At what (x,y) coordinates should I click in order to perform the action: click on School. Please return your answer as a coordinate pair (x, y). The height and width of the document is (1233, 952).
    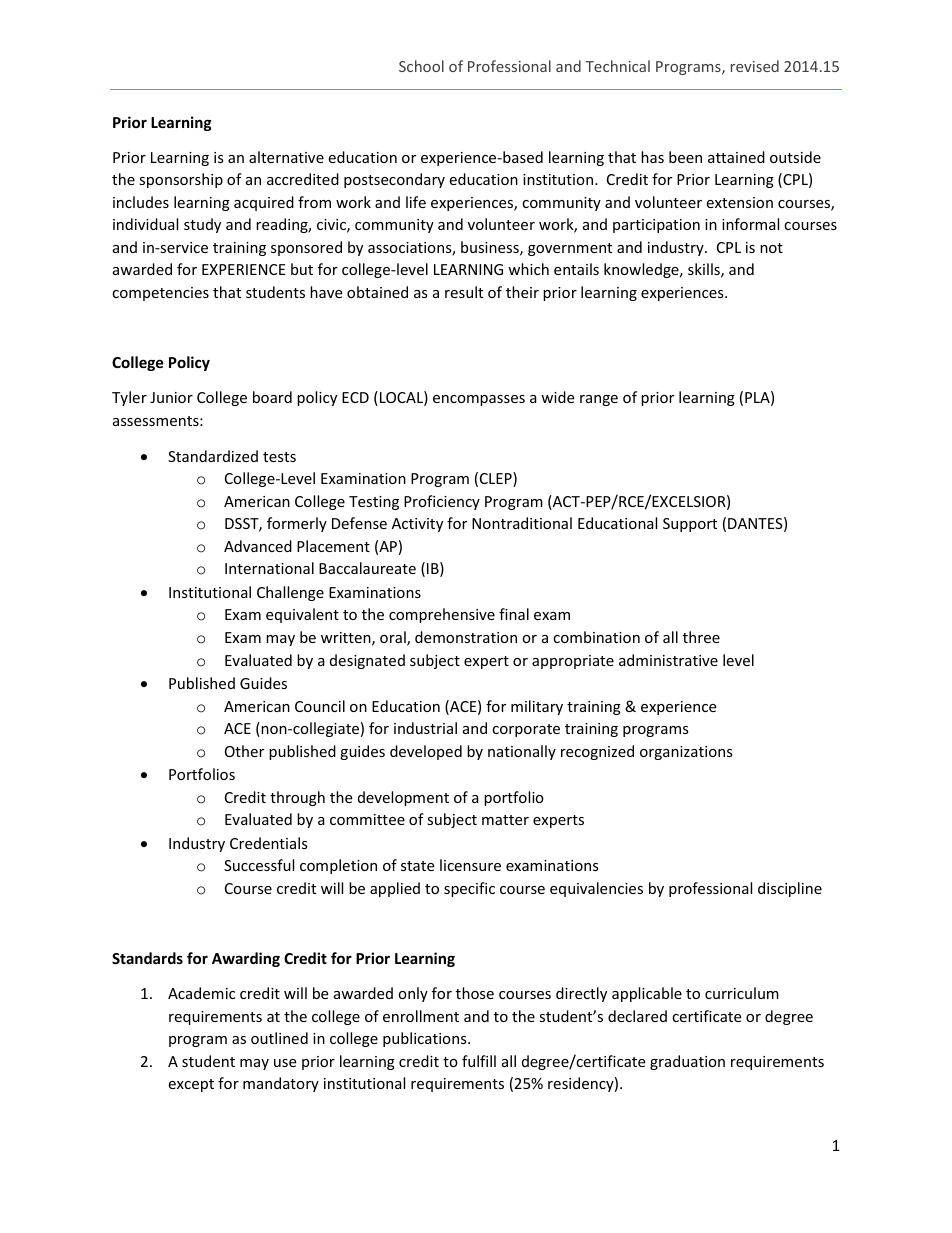
    Looking at the image, I should click on (421, 66).
